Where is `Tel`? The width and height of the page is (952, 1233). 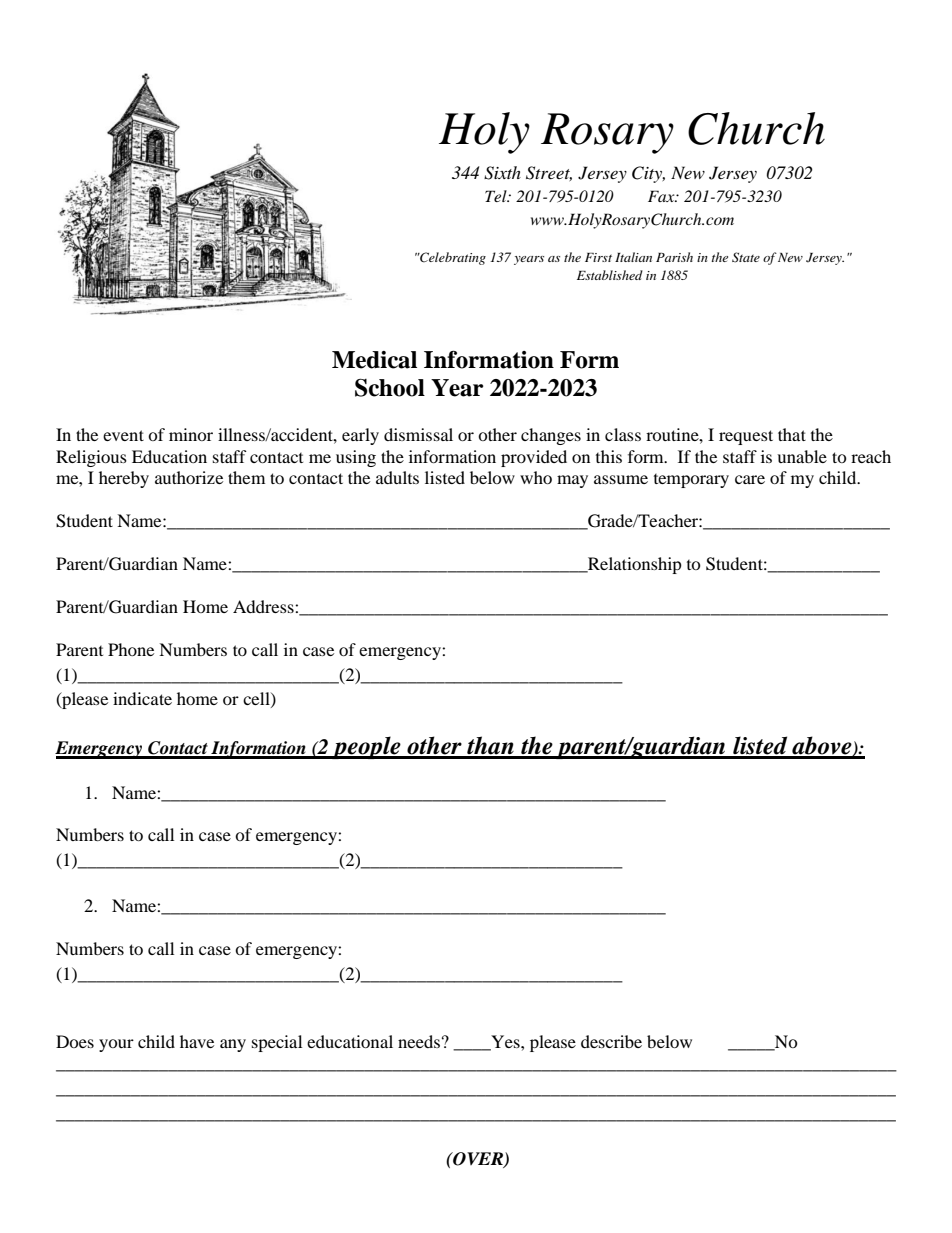 Tel is located at coordinates (497, 196).
